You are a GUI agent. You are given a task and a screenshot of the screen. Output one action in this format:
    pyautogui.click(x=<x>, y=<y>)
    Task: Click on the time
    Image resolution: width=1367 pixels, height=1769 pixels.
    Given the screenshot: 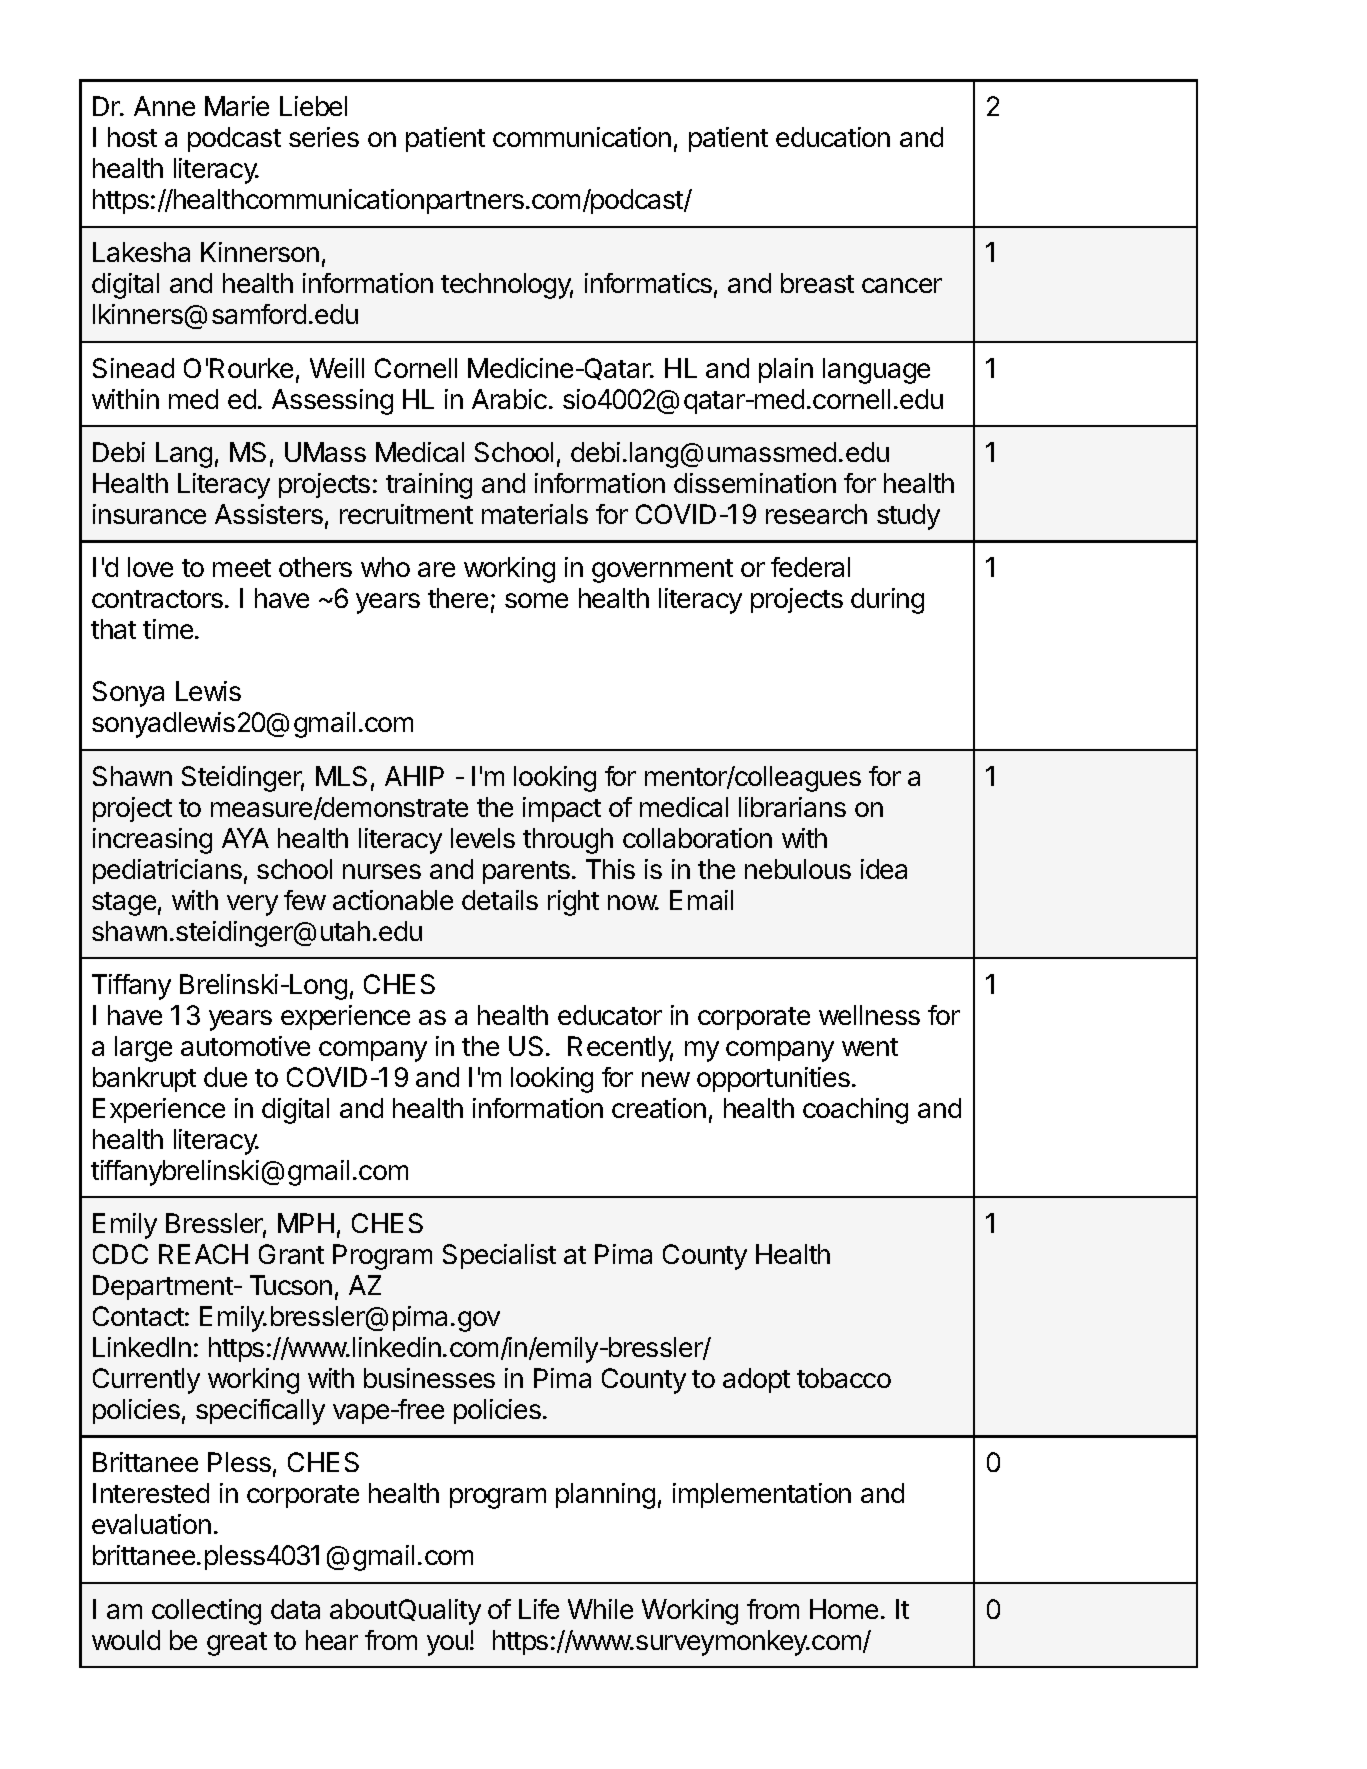 What is the action you would take?
    pyautogui.click(x=169, y=629)
